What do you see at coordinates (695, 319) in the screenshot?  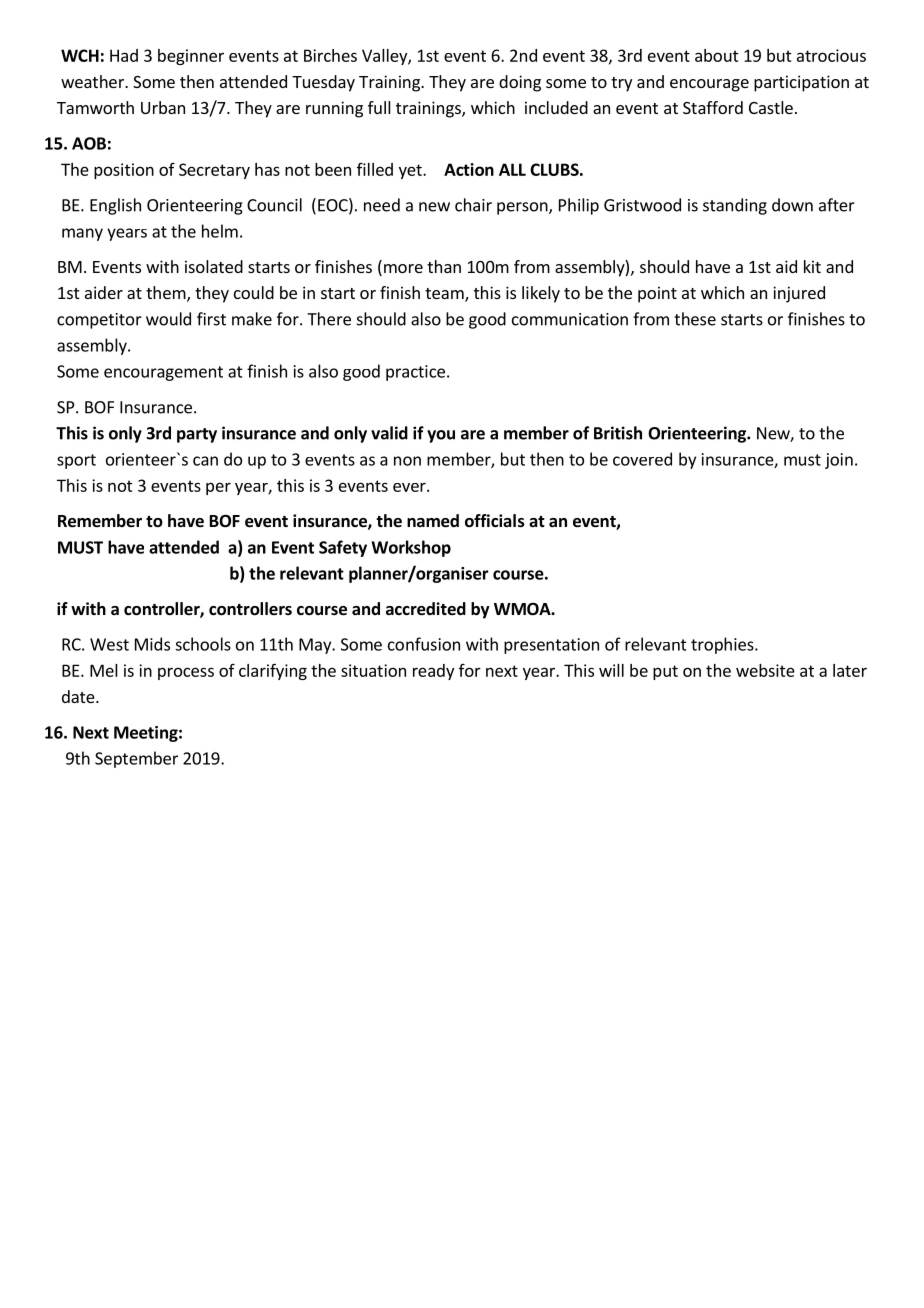 I see `these` at bounding box center [695, 319].
